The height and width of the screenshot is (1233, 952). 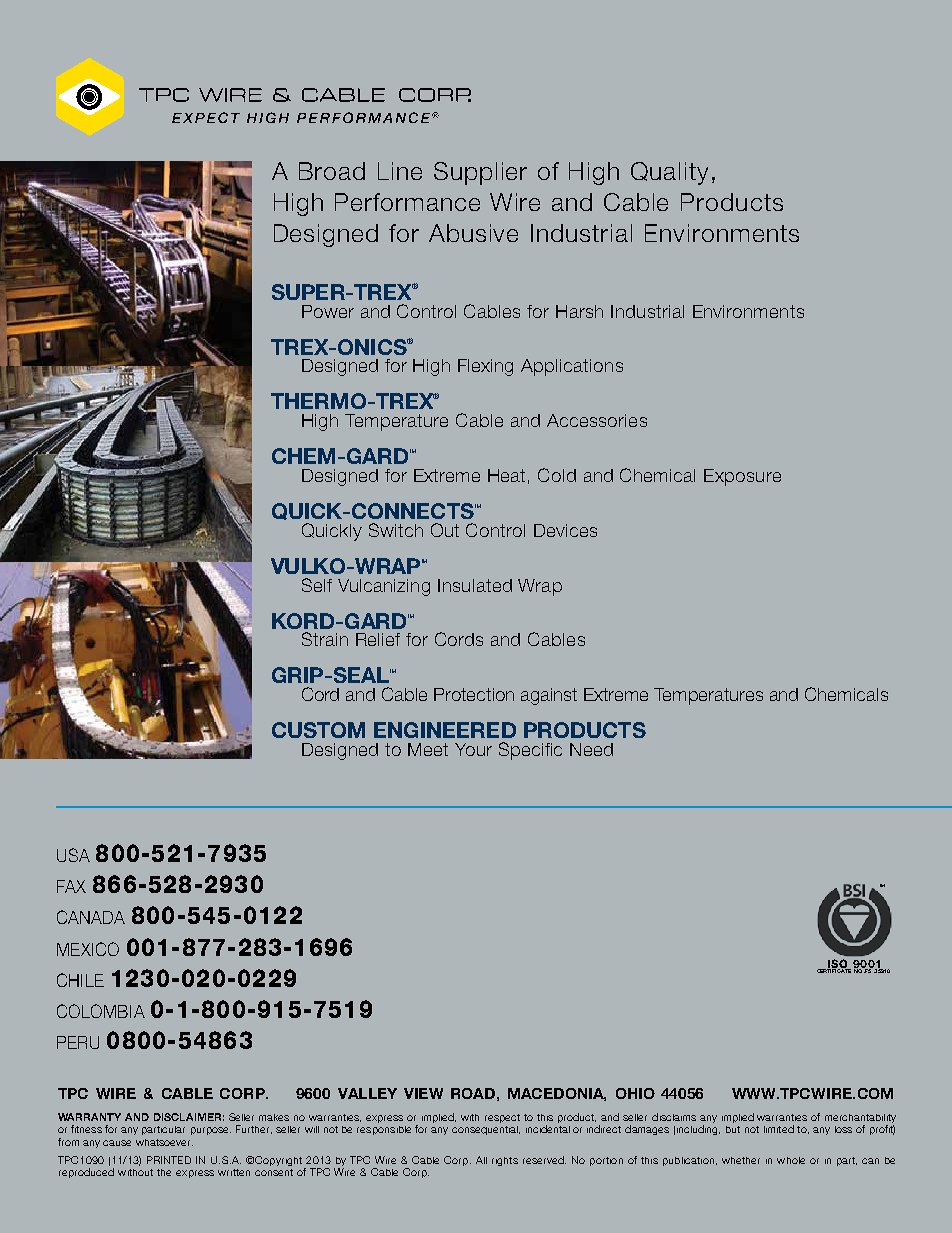 I want to click on Need, so click(x=591, y=749).
